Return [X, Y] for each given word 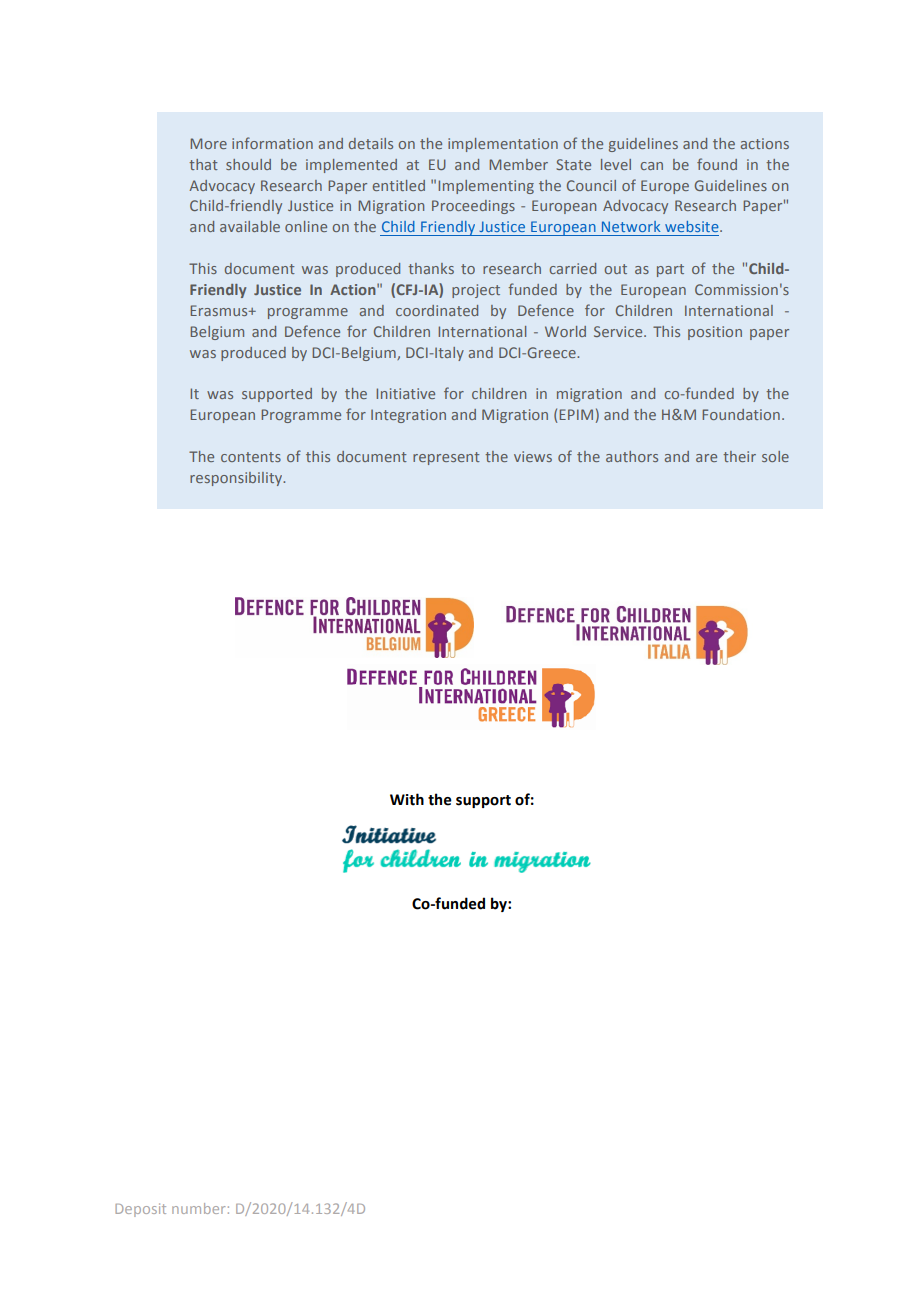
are [706, 458]
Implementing [486, 187]
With [407, 799]
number [198, 1208]
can [652, 166]
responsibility [237, 479]
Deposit [140, 1210]
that [203, 164]
